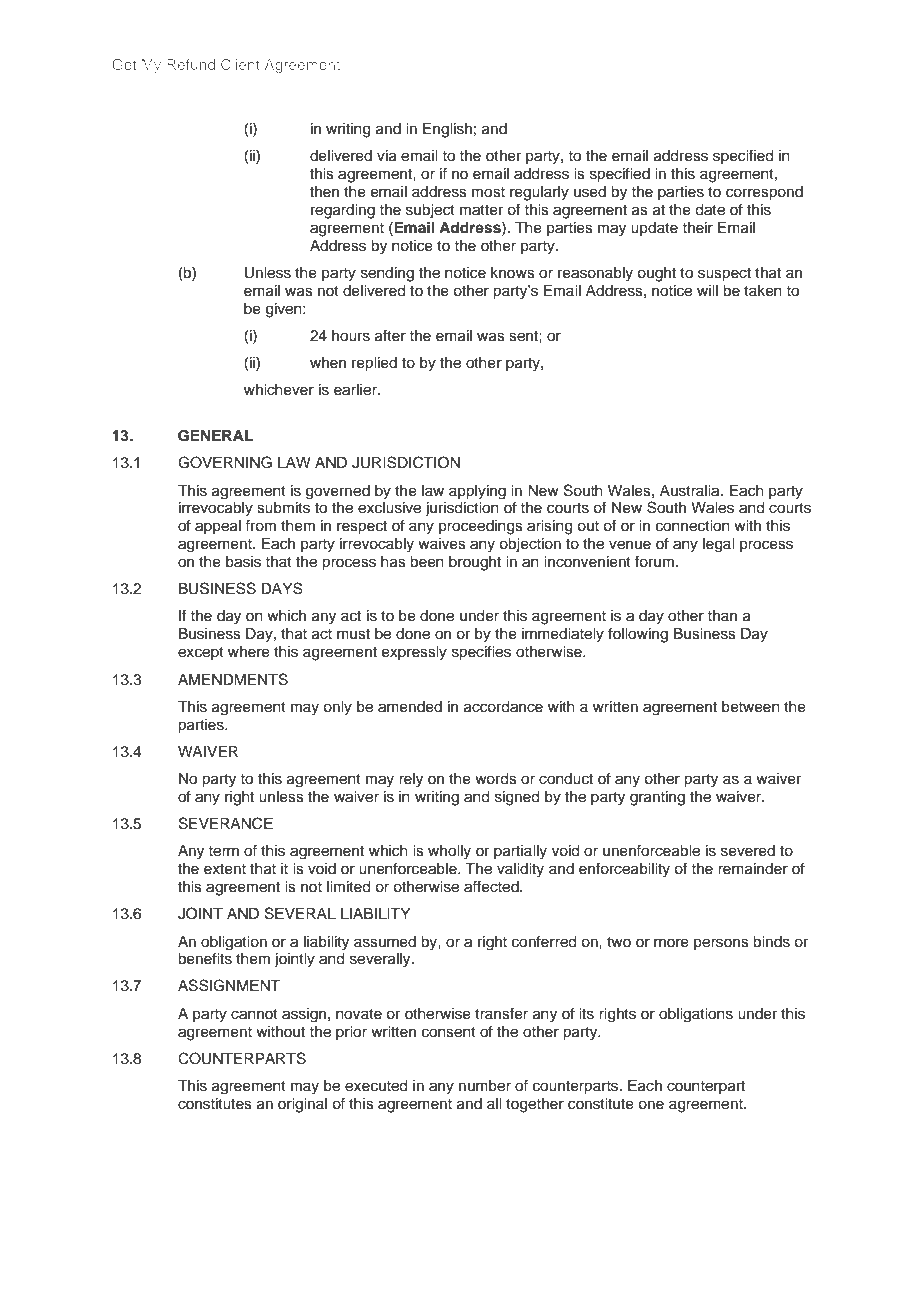 This page has width=924, height=1309. Describe the element at coordinates (449, 852) in the page. I see `wholly` at that location.
